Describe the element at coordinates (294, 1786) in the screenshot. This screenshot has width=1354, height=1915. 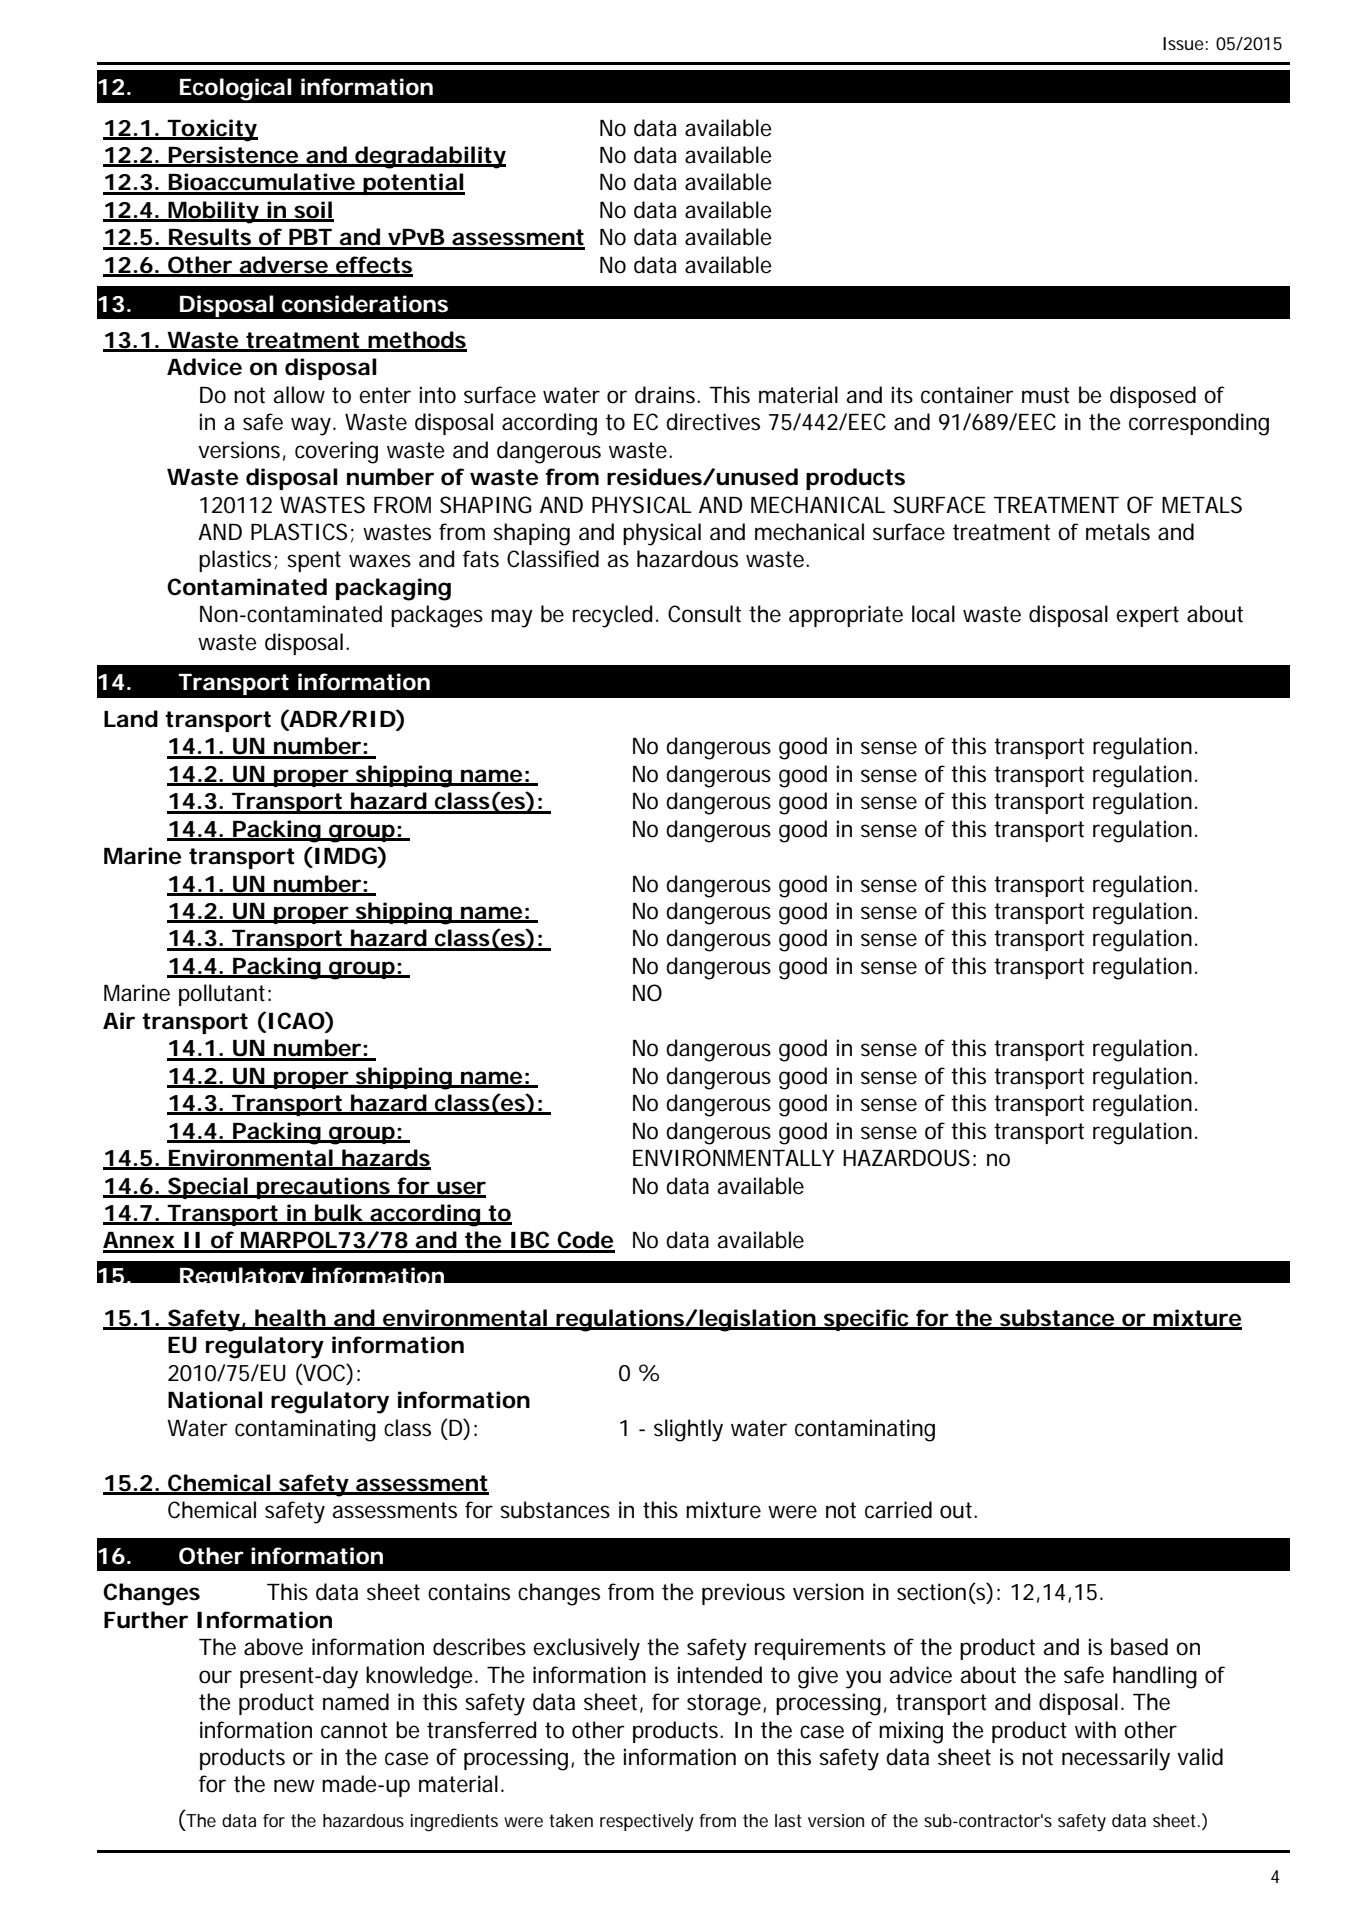
I see `new` at that location.
